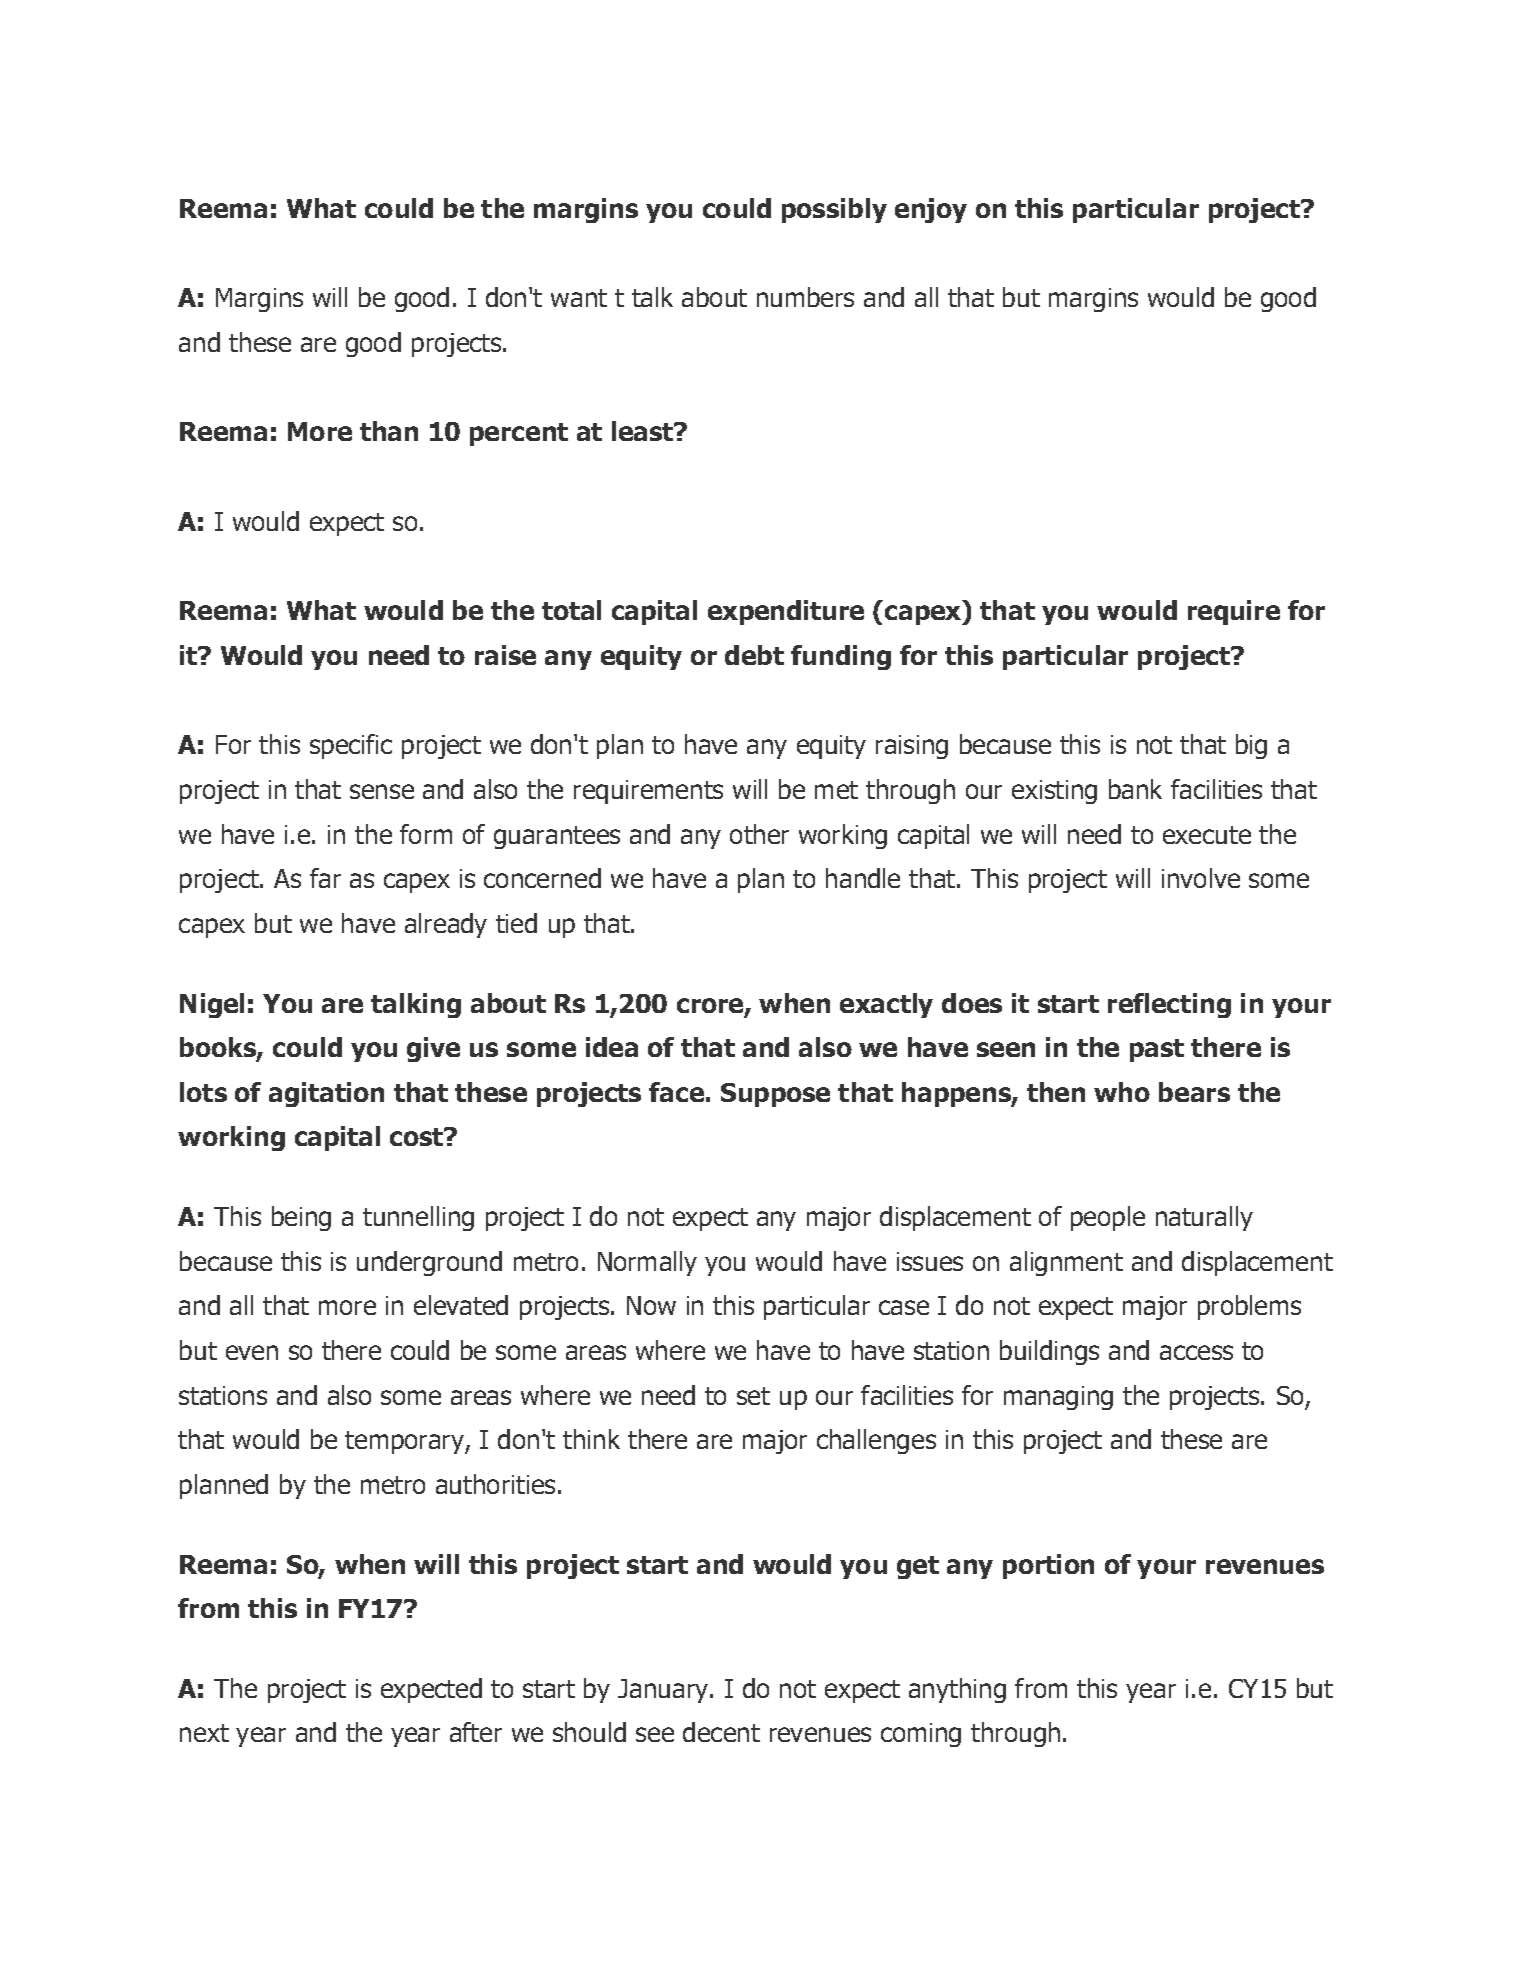 This screenshot has height=1967, width=1520. Describe the element at coordinates (647, 1263) in the screenshot. I see `Normally` at that location.
